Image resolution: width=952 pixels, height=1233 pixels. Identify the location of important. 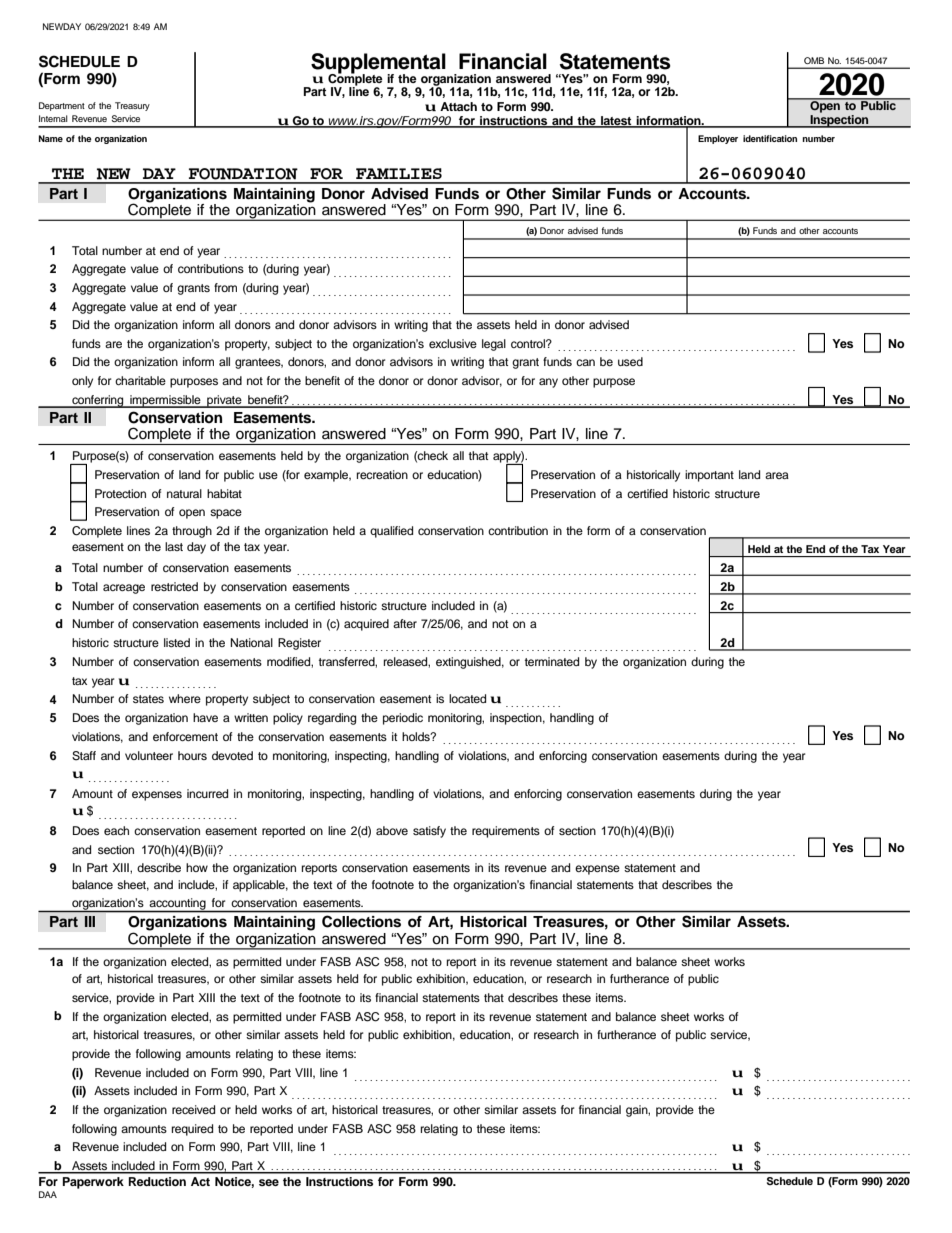
(709, 476).
